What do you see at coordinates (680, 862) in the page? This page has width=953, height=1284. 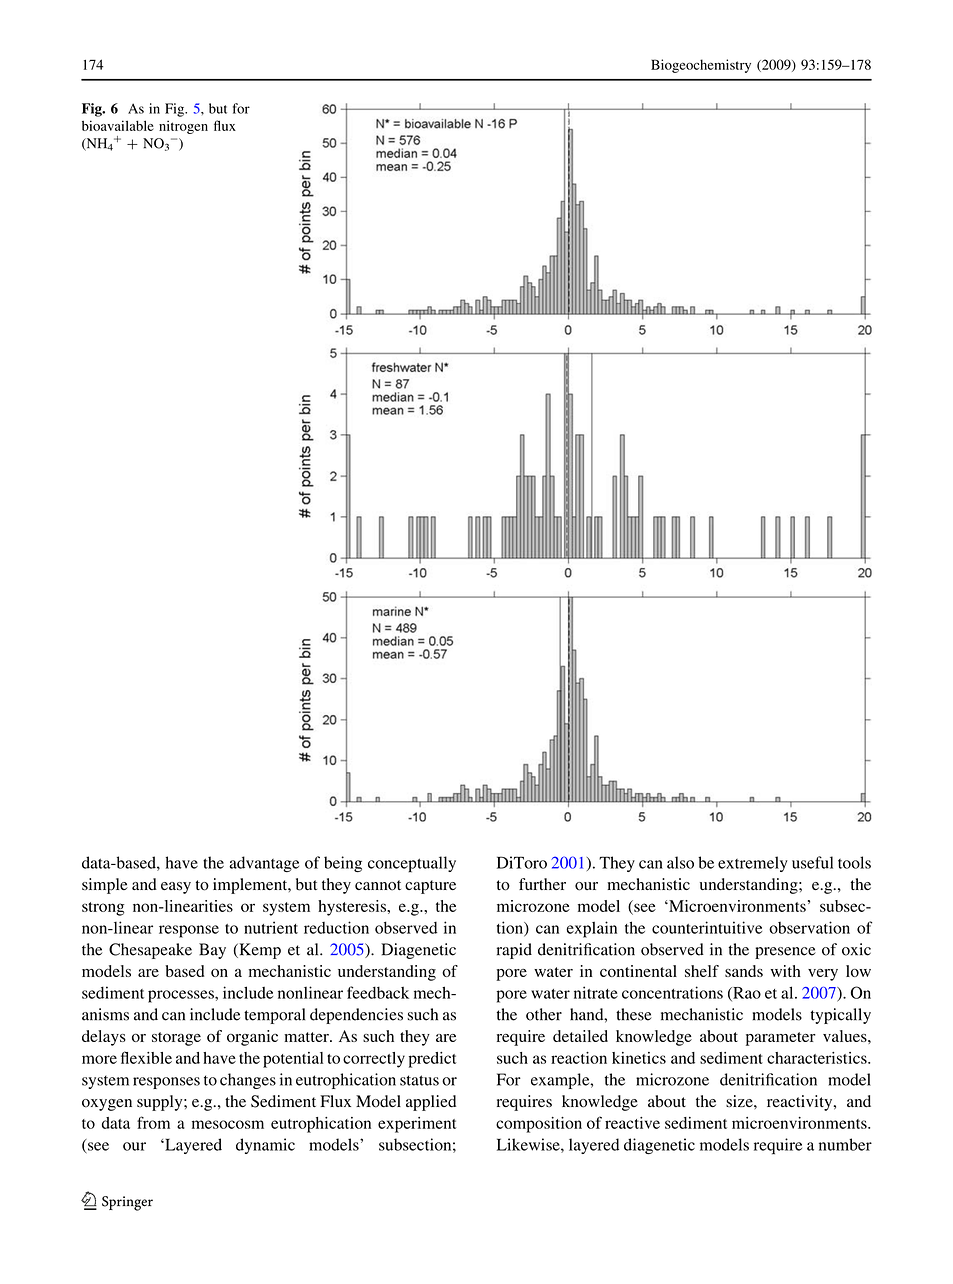 I see `also` at bounding box center [680, 862].
